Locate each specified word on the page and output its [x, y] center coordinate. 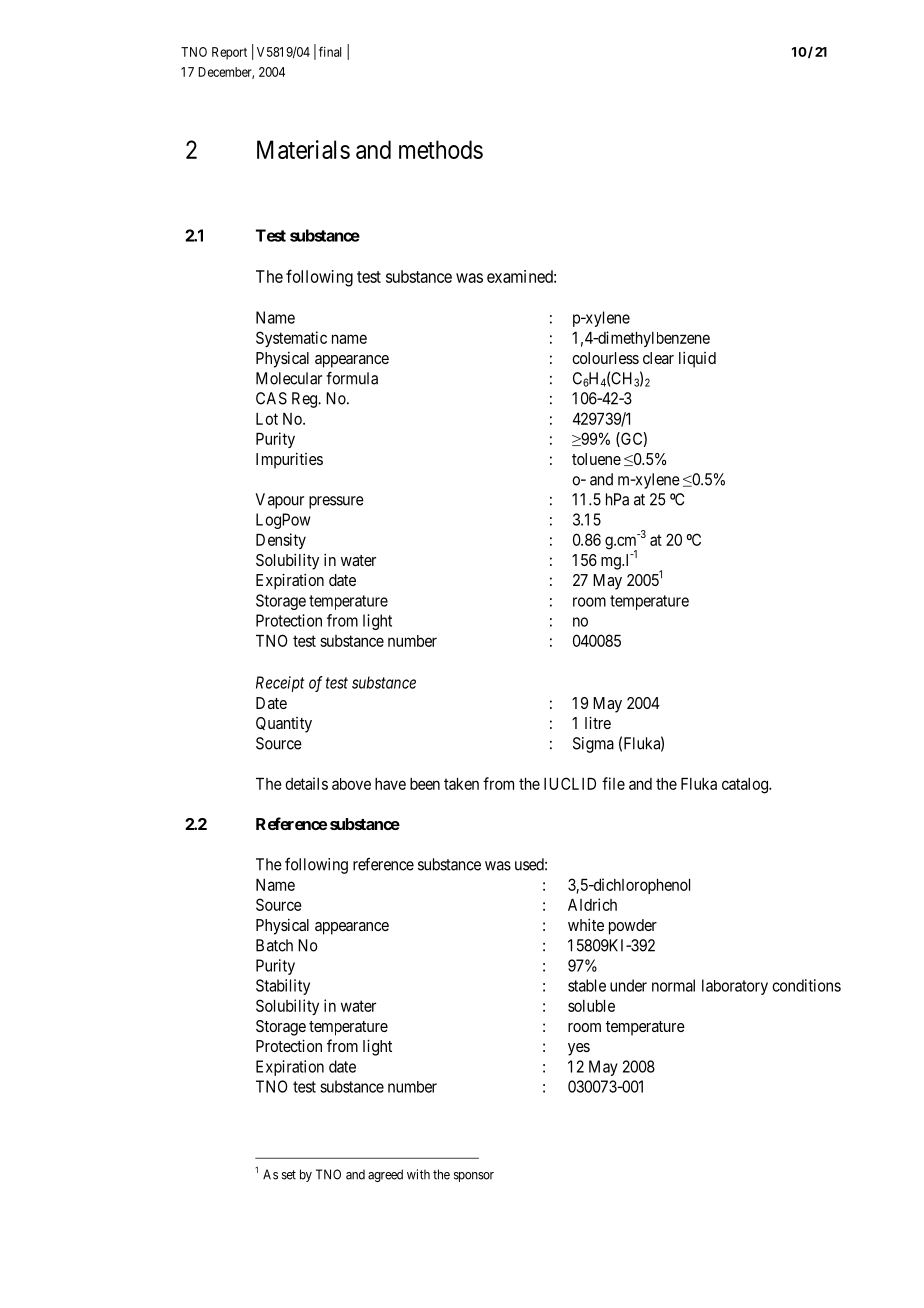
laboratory [735, 987]
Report [229, 53]
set [289, 1175]
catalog [746, 786]
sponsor [474, 1177]
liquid [697, 359]
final [330, 51]
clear [658, 358]
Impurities [289, 461]
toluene [596, 459]
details [306, 783]
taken [461, 784]
